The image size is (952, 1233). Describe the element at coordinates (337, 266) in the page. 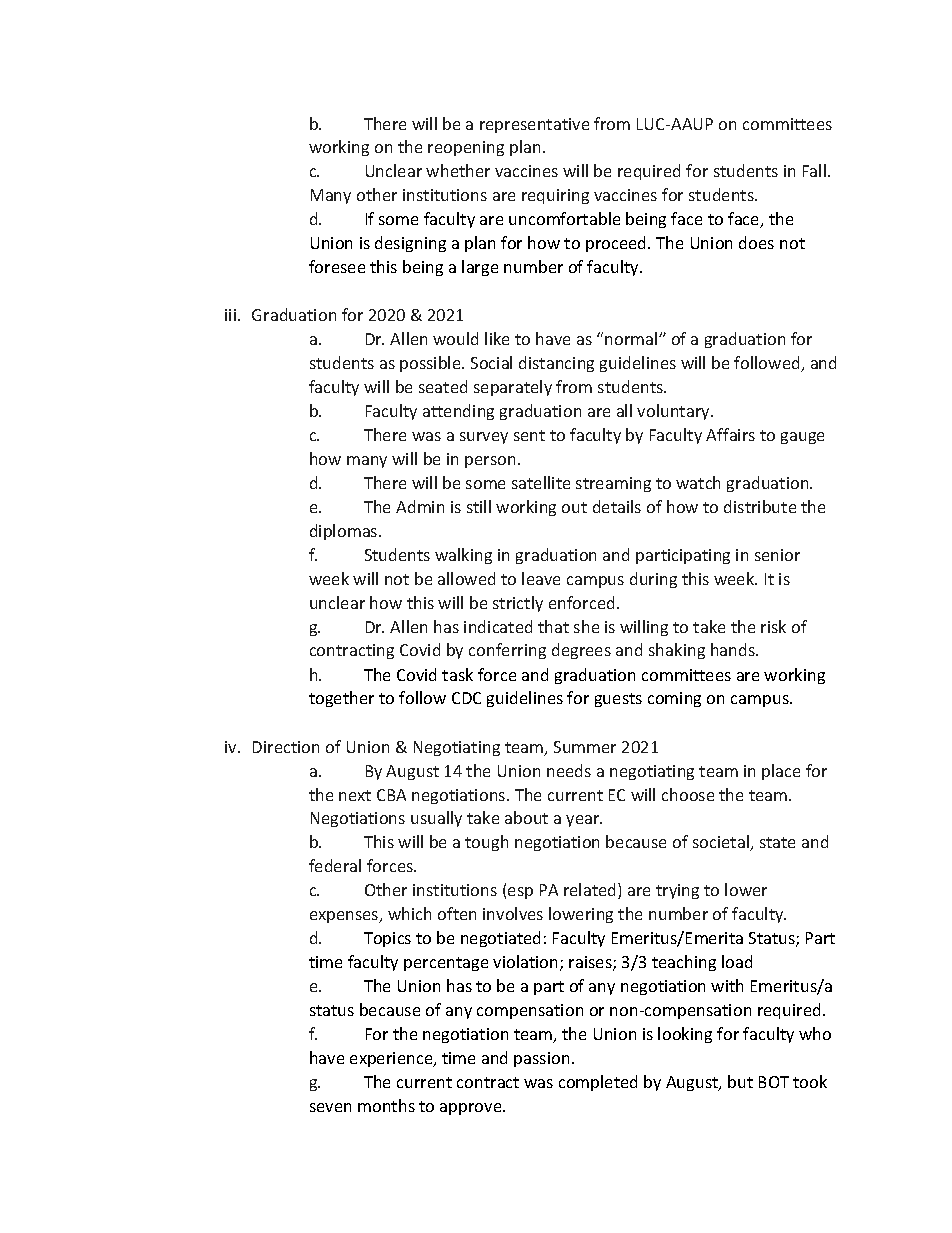

I see `foresee` at that location.
